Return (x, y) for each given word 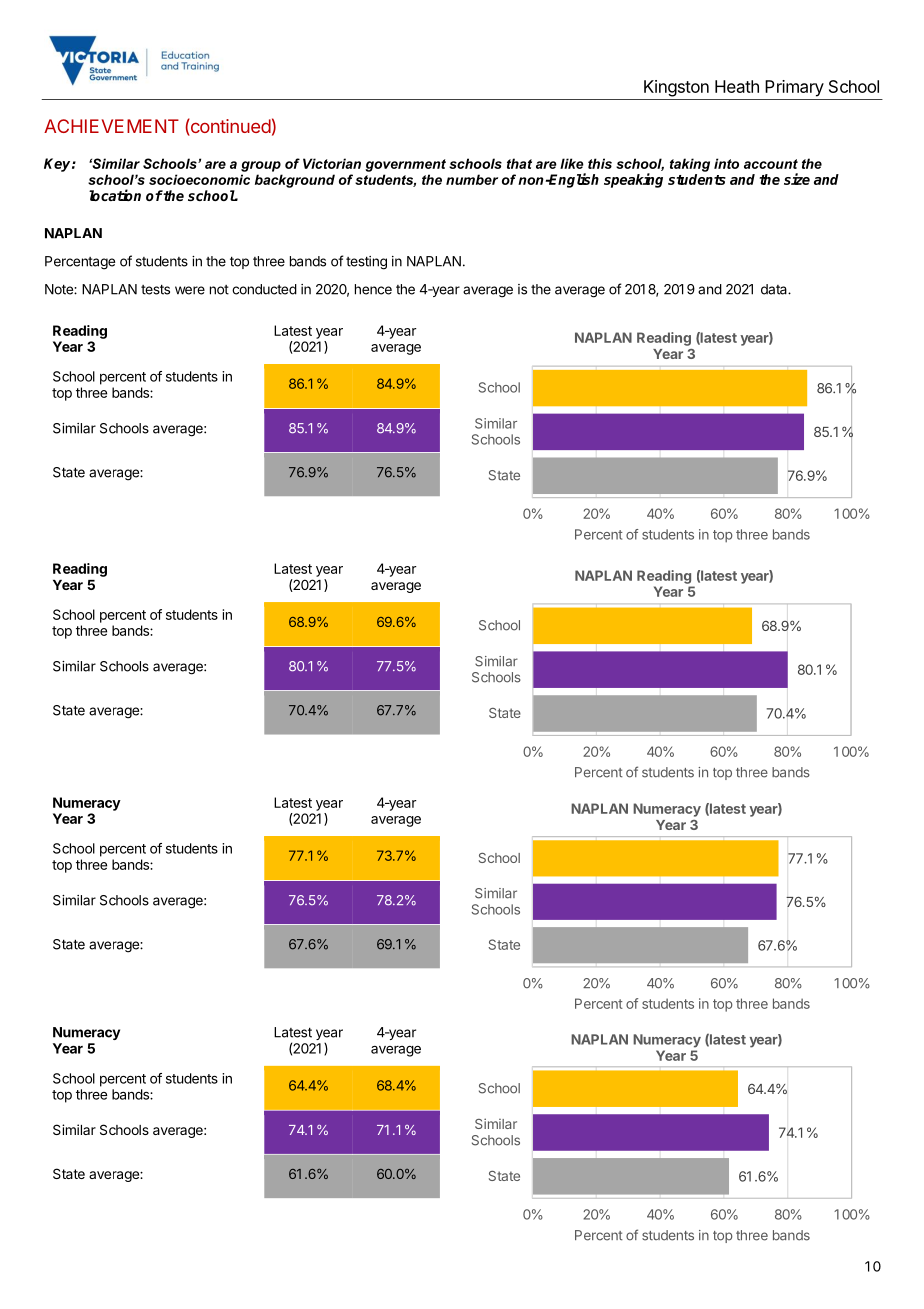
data (775, 289)
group (261, 166)
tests (155, 289)
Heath (737, 86)
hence (373, 289)
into (726, 163)
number (472, 179)
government (405, 165)
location (115, 195)
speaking (633, 180)
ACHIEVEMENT (111, 126)
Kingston (676, 88)
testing (366, 263)
